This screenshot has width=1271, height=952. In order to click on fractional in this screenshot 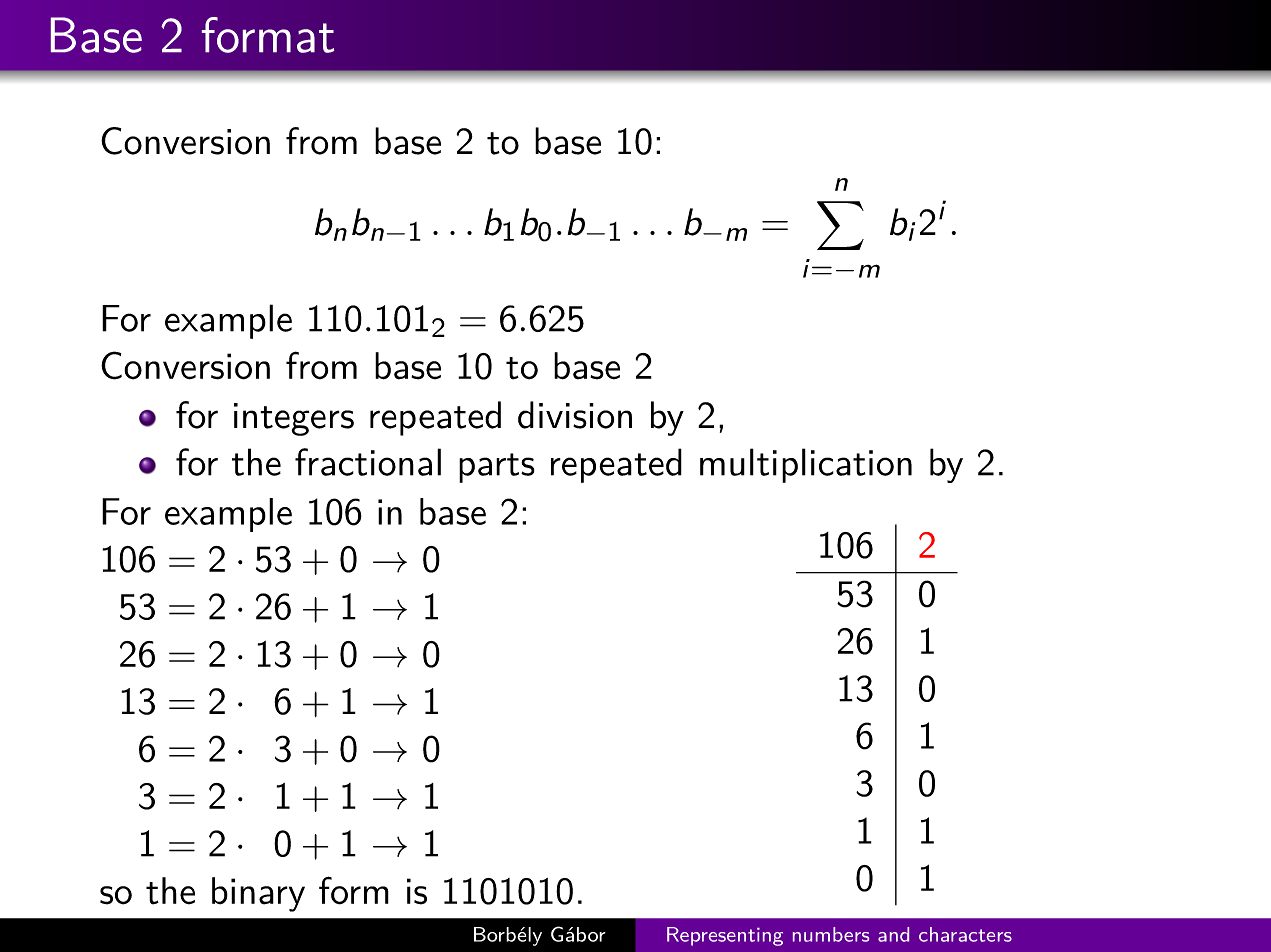, I will do `click(368, 462)`.
